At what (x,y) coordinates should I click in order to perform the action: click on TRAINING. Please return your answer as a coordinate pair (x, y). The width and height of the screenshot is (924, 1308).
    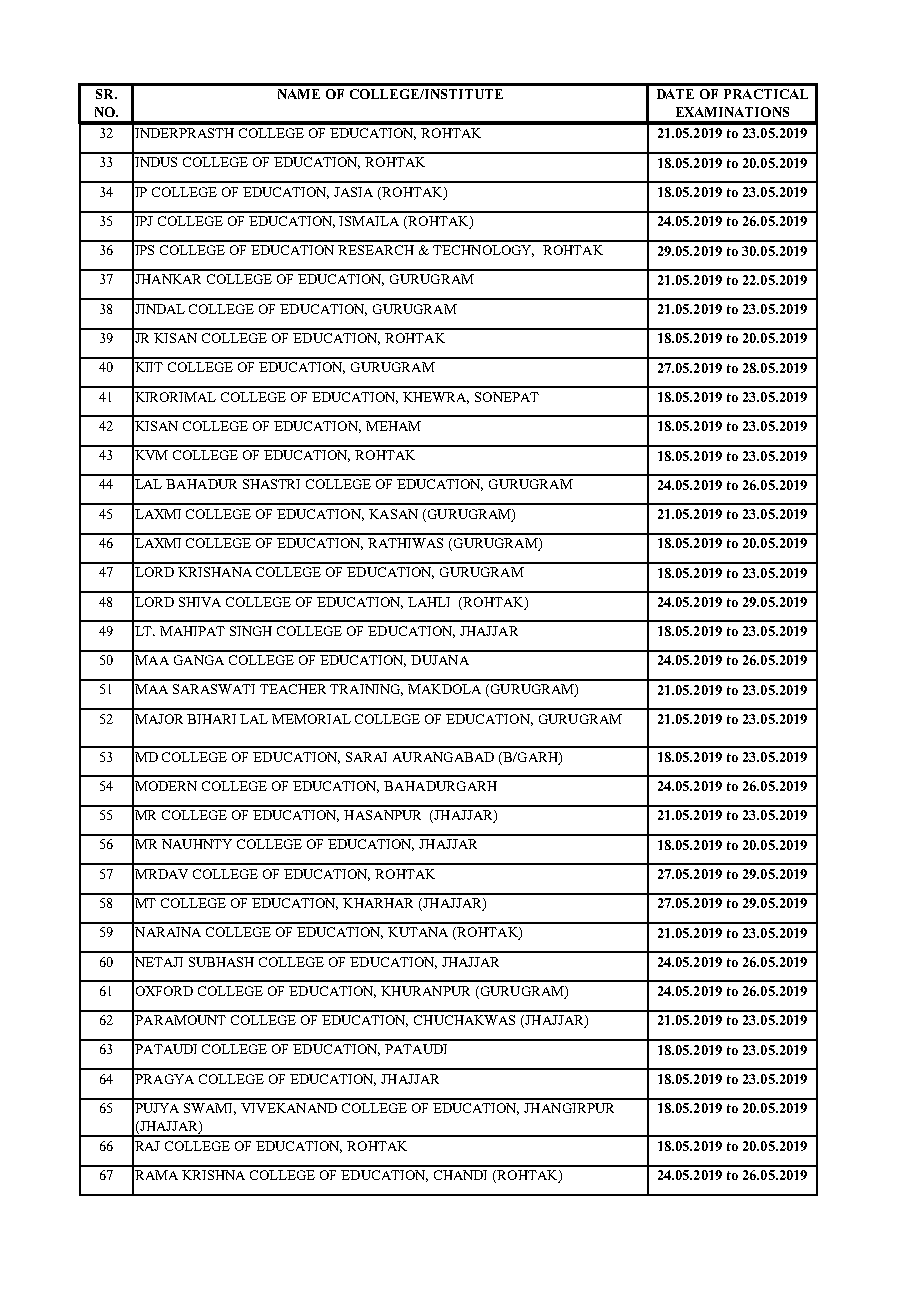
    Looking at the image, I should click on (366, 690).
